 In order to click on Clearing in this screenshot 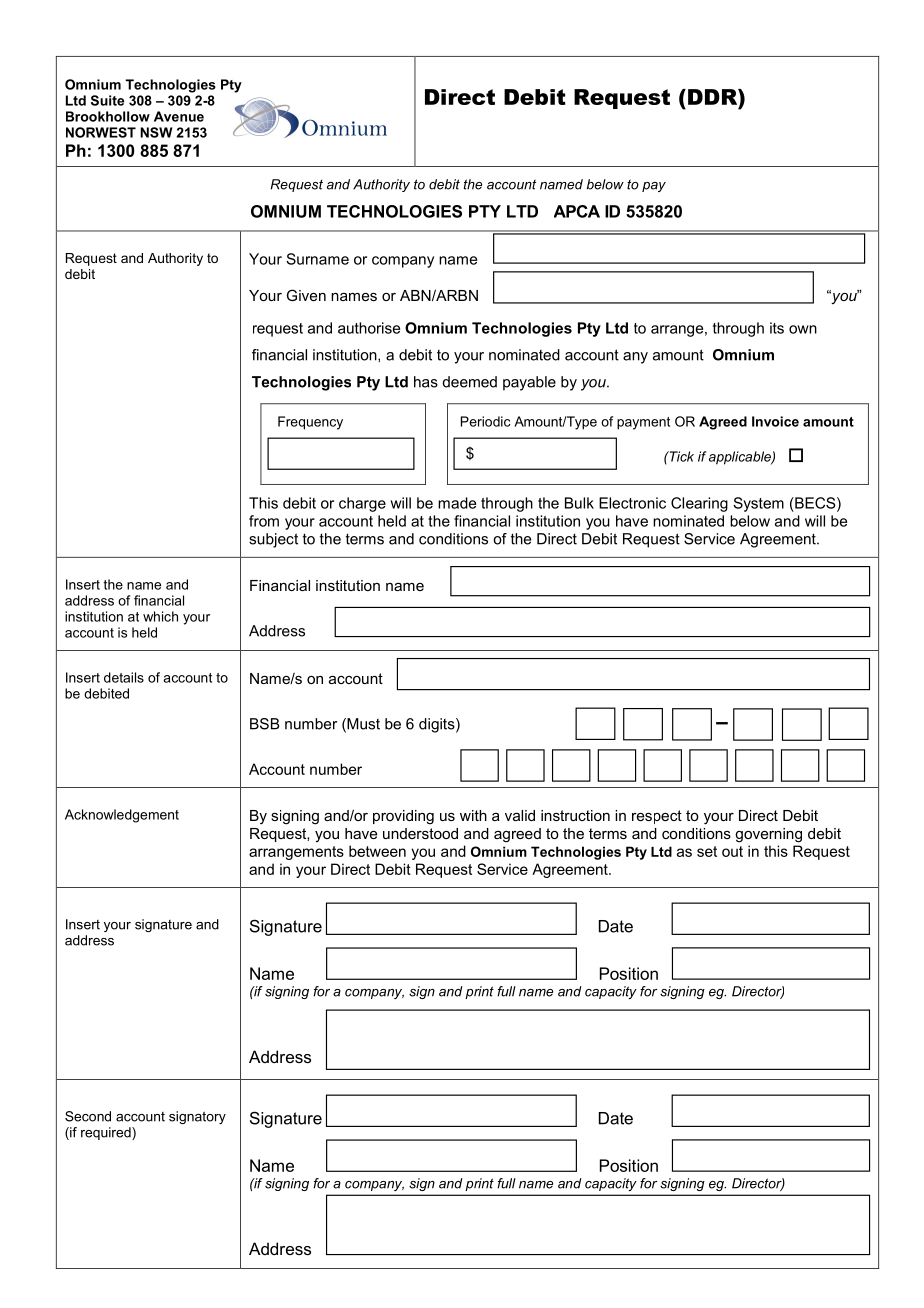, I will do `click(699, 504)`.
